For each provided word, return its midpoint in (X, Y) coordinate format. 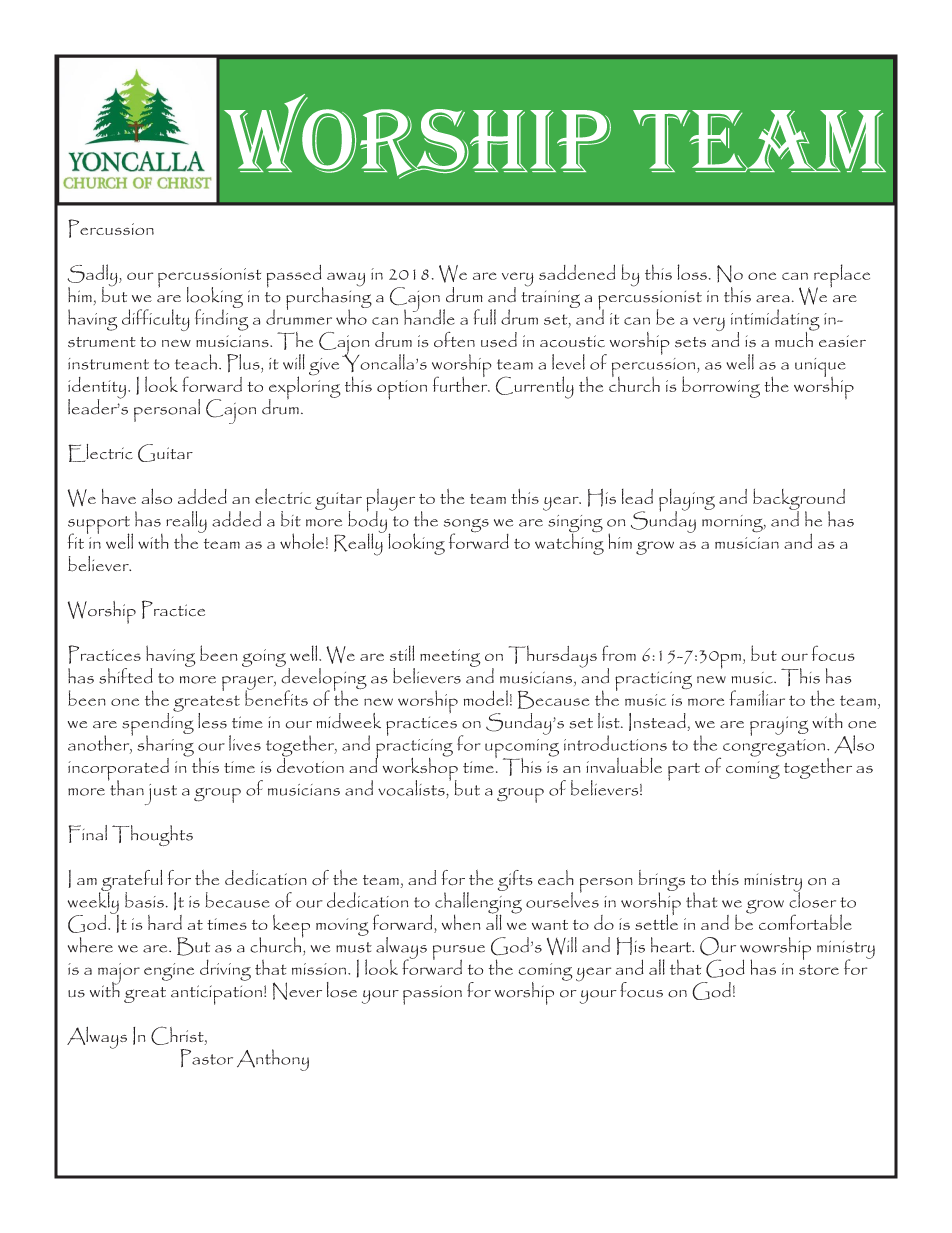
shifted (126, 676)
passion (432, 995)
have (119, 496)
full (485, 317)
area (773, 299)
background (799, 500)
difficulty (156, 320)
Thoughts (152, 835)
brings (662, 881)
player (390, 501)
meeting (450, 658)
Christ (178, 1035)
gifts (515, 880)
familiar (757, 698)
